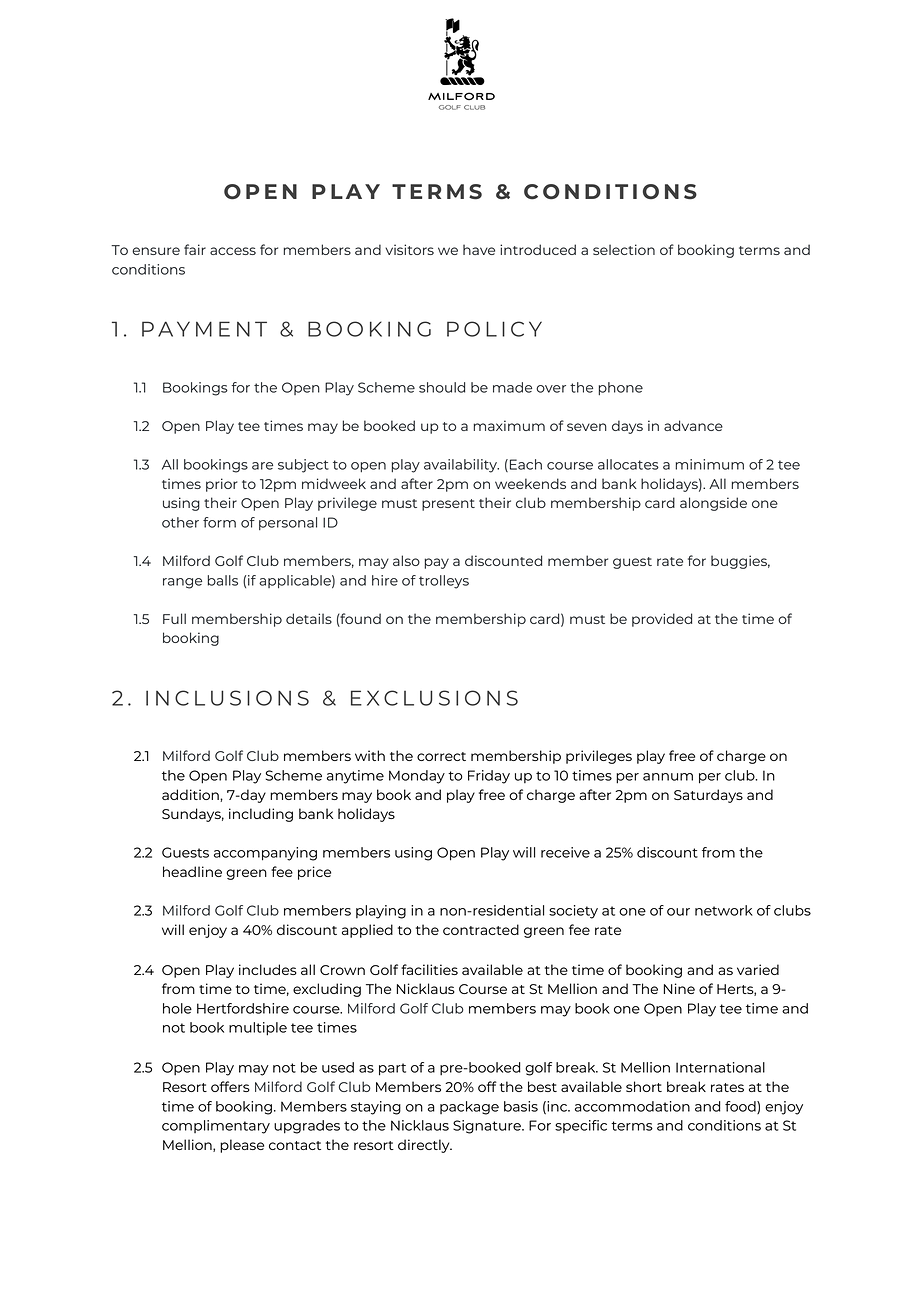  I want to click on EXCLUSIONS, so click(434, 698).
